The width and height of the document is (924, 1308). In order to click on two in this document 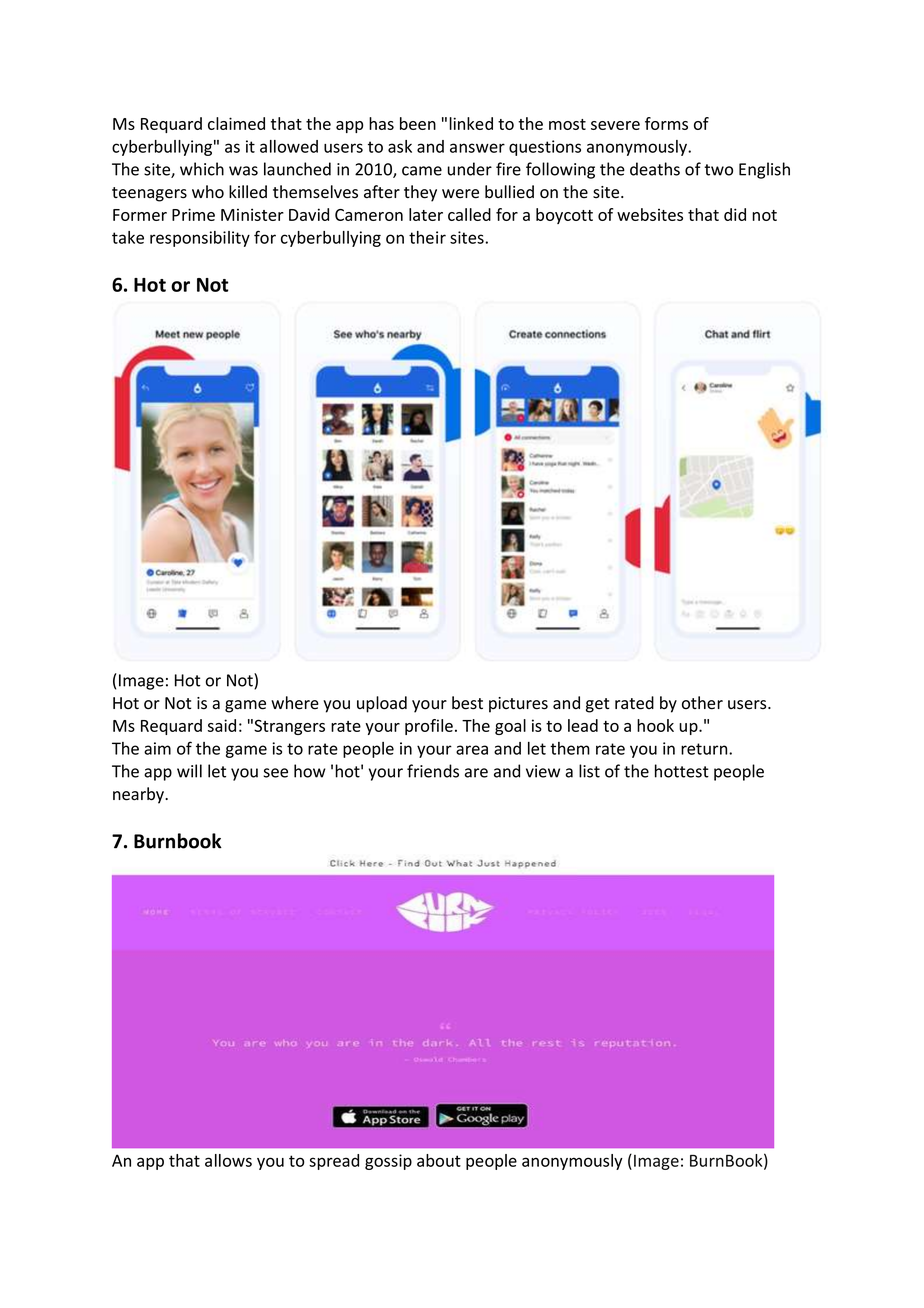, I will do `click(718, 170)`.
